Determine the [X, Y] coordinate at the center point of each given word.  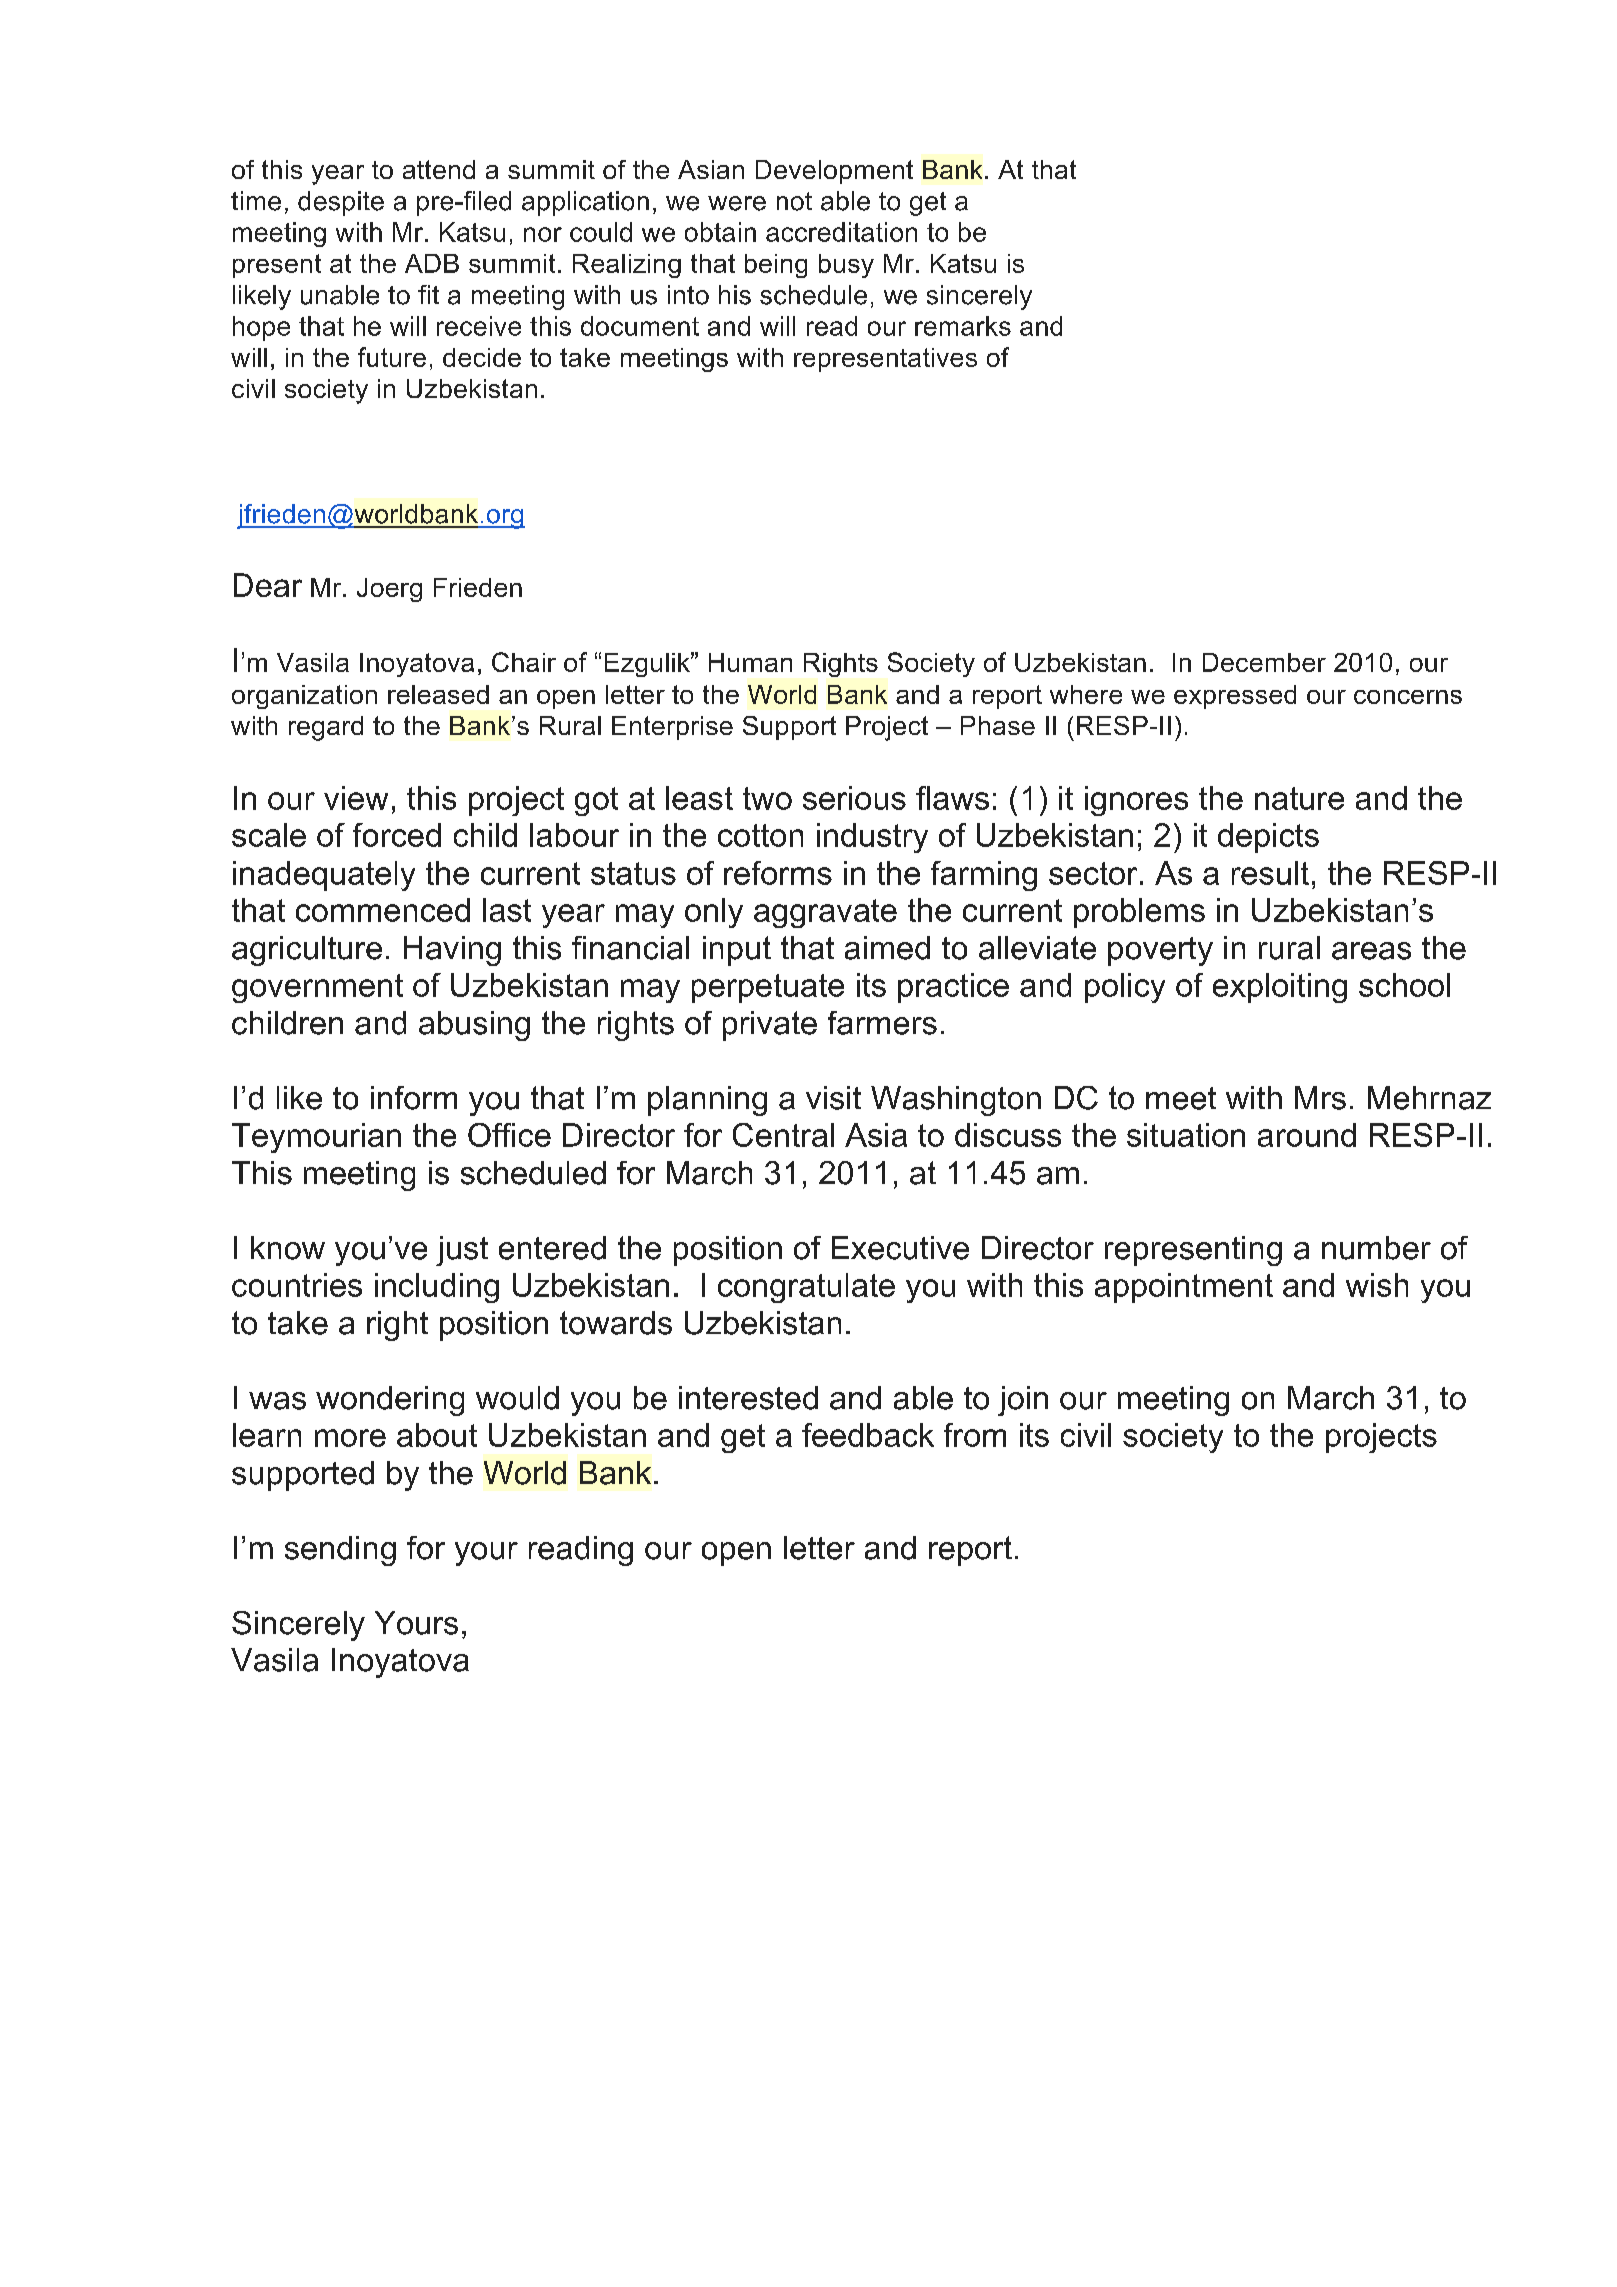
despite [341, 203]
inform [414, 1098]
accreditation [841, 232]
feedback [868, 1435]
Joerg [389, 590]
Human [750, 662]
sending [340, 1551]
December [1264, 662]
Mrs [1320, 1098]
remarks [963, 326]
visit [833, 1098]
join [1023, 1401]
